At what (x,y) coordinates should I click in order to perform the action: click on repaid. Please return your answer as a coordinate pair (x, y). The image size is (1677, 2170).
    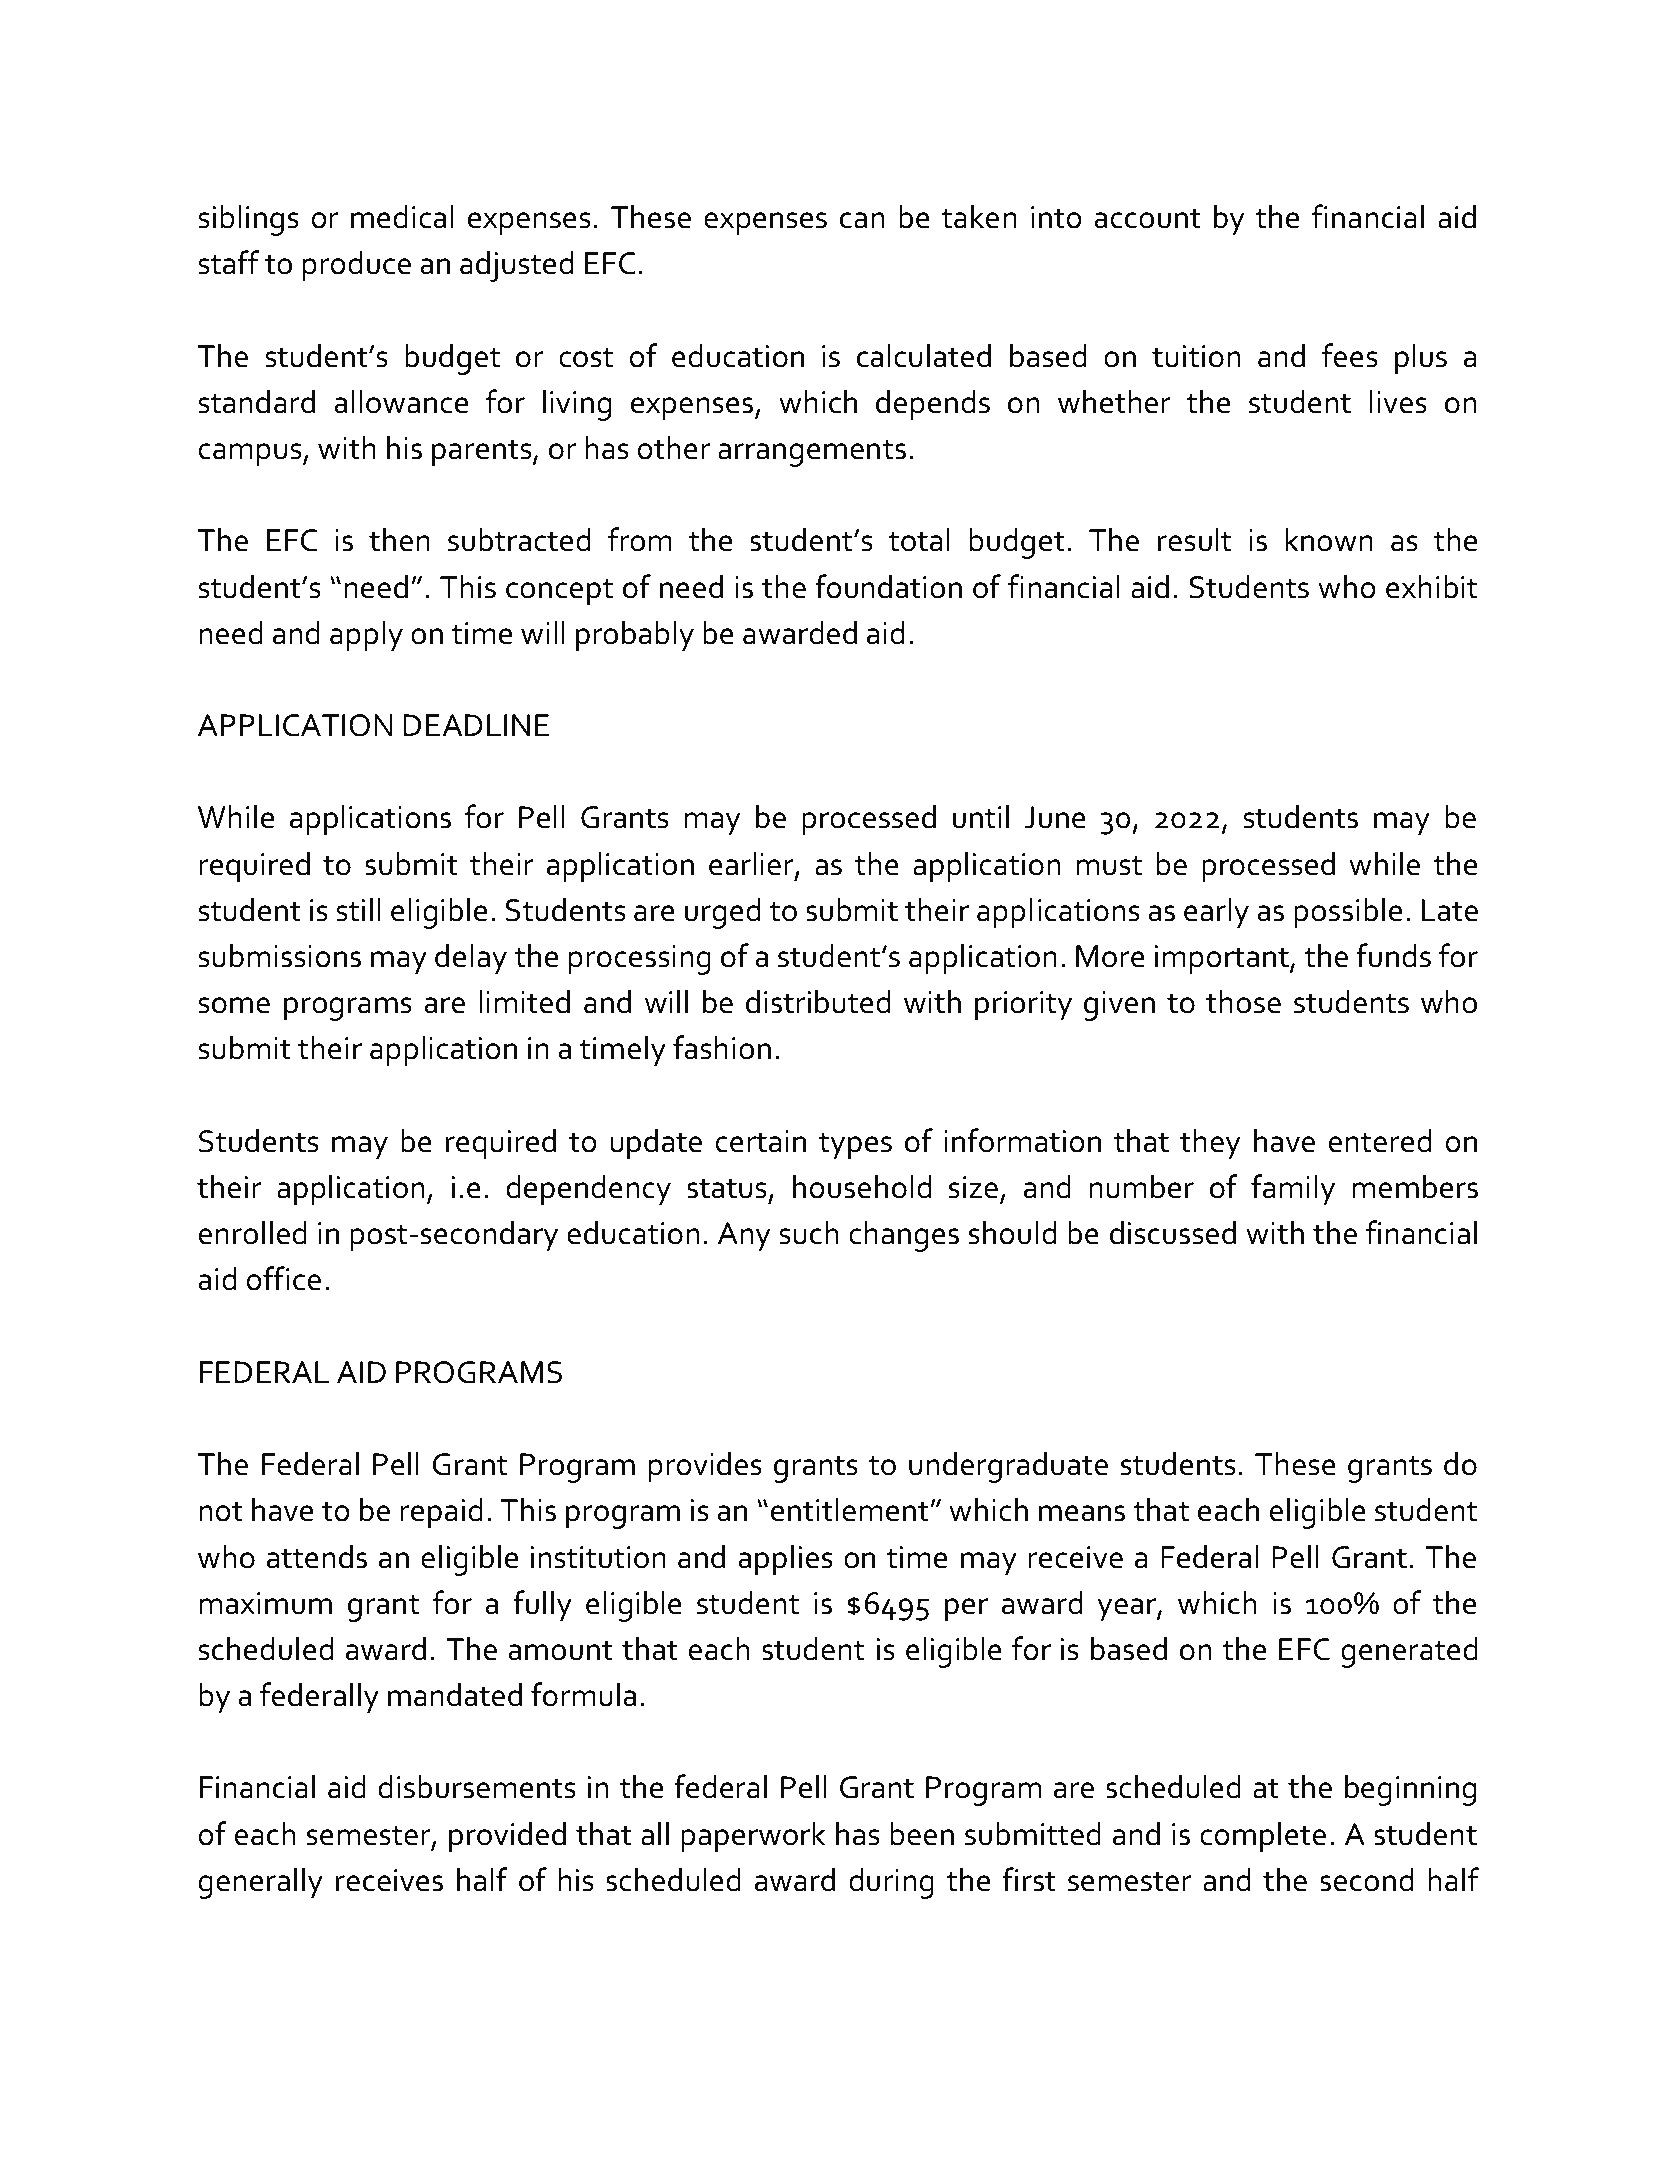
    Looking at the image, I should click on (441, 1513).
